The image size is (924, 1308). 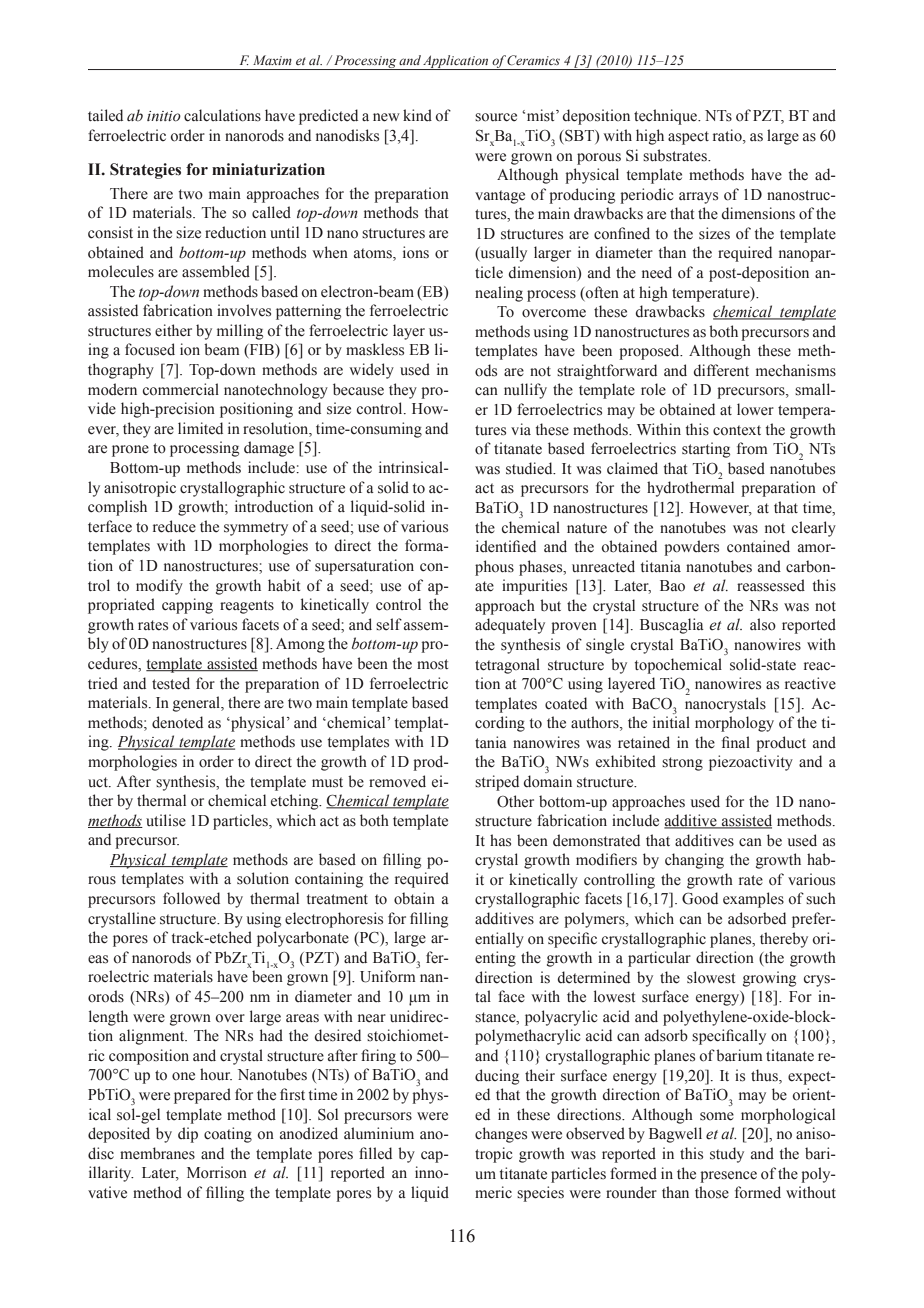 I want to click on striped, so click(x=497, y=783).
